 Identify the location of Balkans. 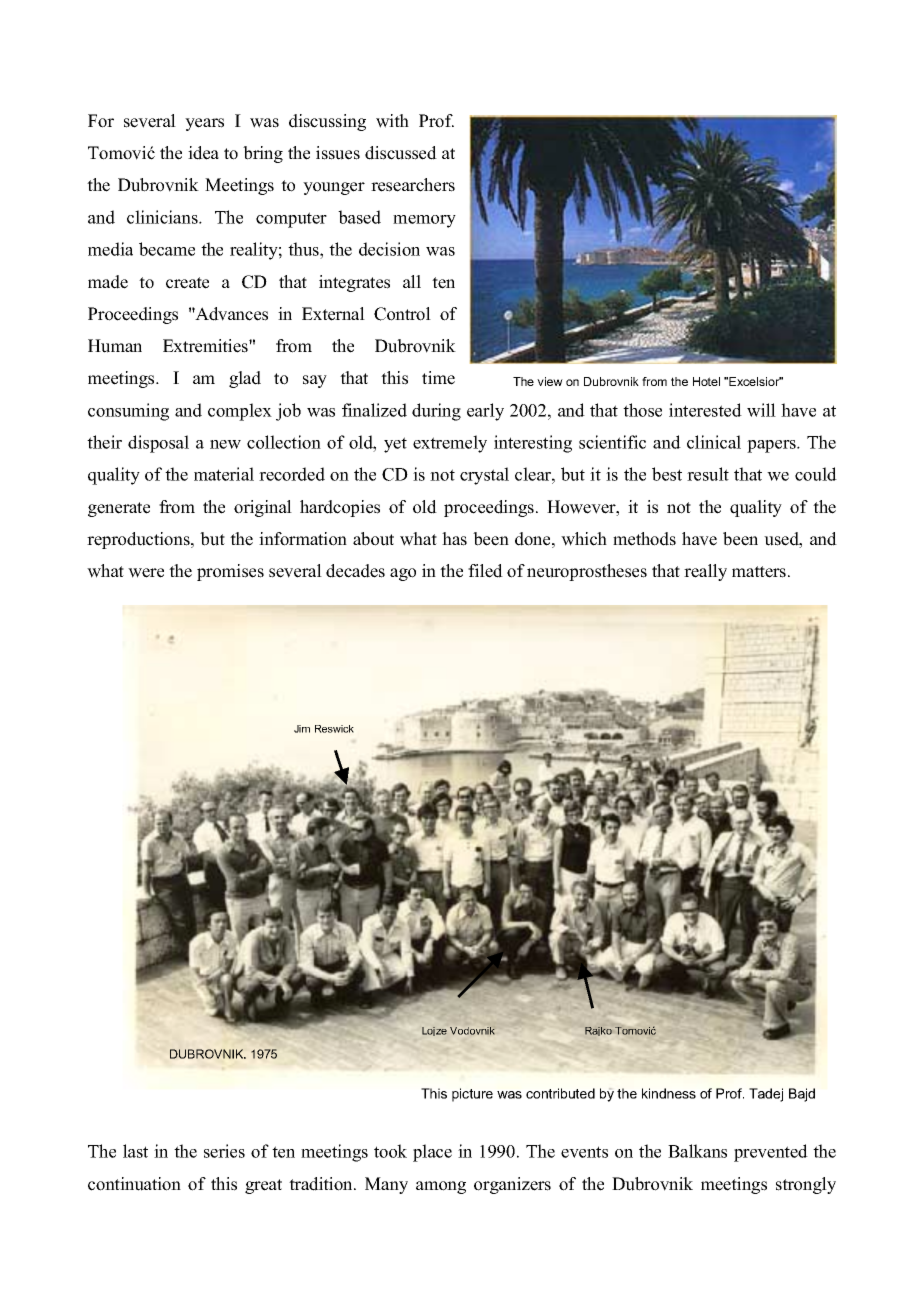
(697, 1151).
